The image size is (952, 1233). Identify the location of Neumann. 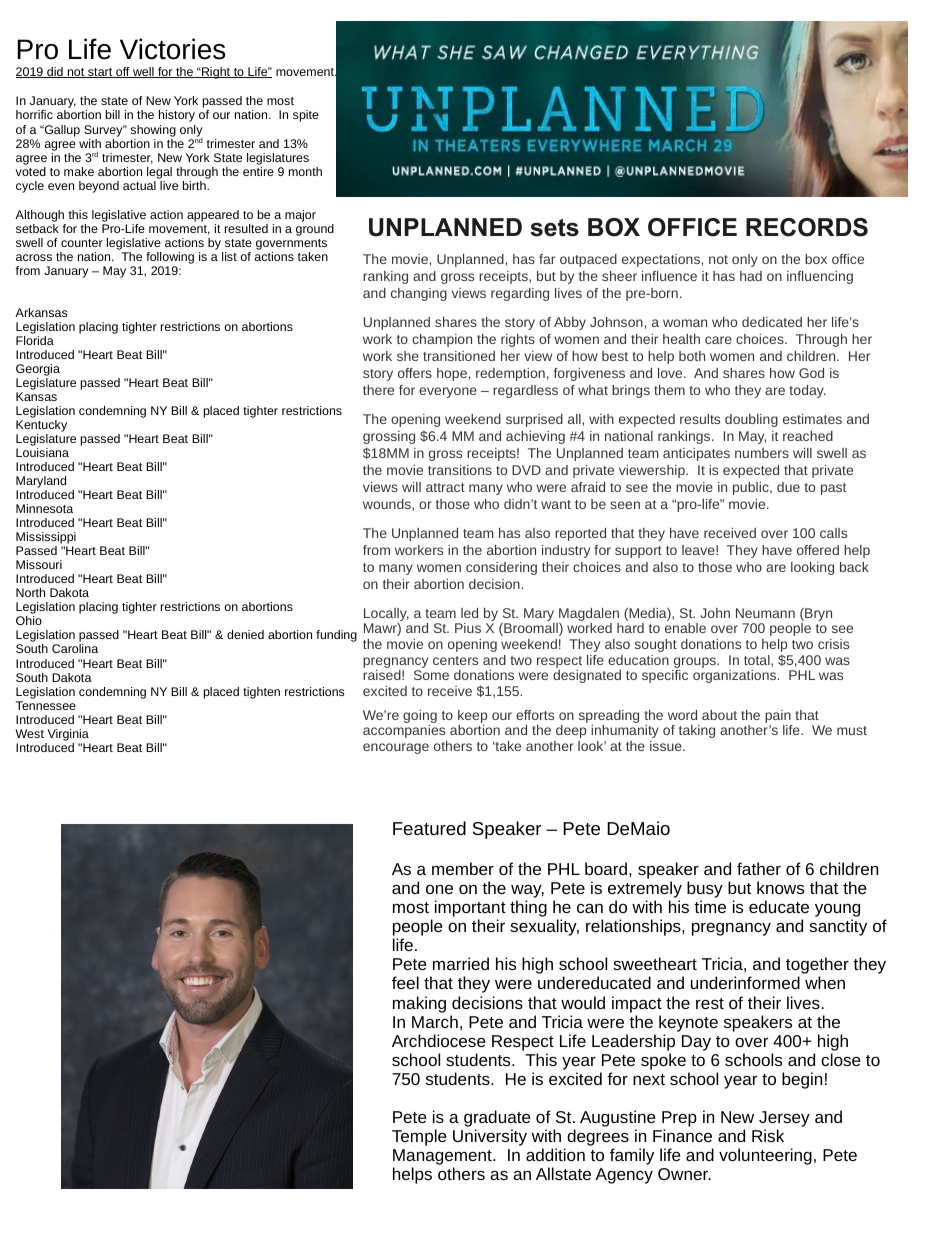
(765, 613).
